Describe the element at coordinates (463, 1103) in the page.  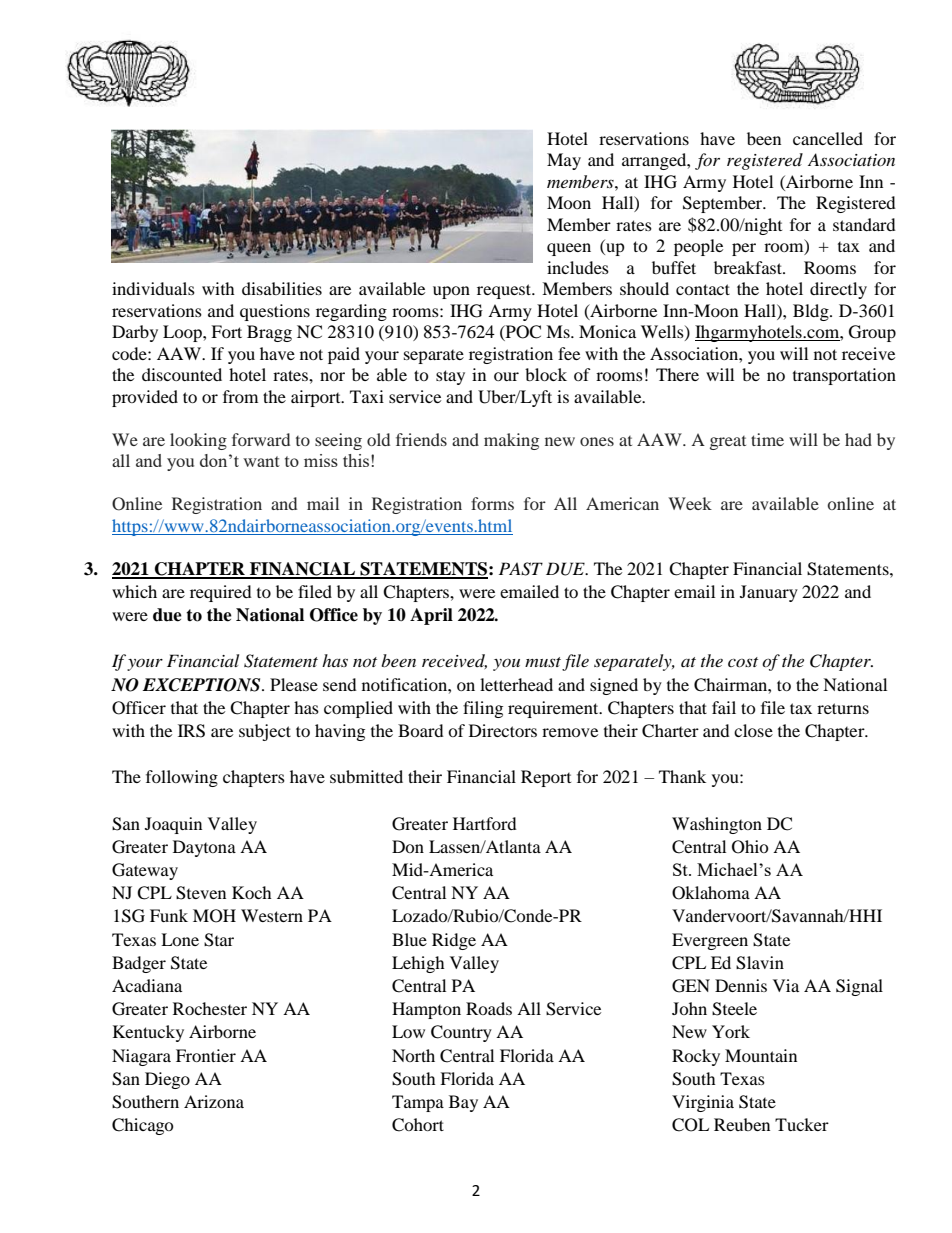
I see `Bay` at that location.
